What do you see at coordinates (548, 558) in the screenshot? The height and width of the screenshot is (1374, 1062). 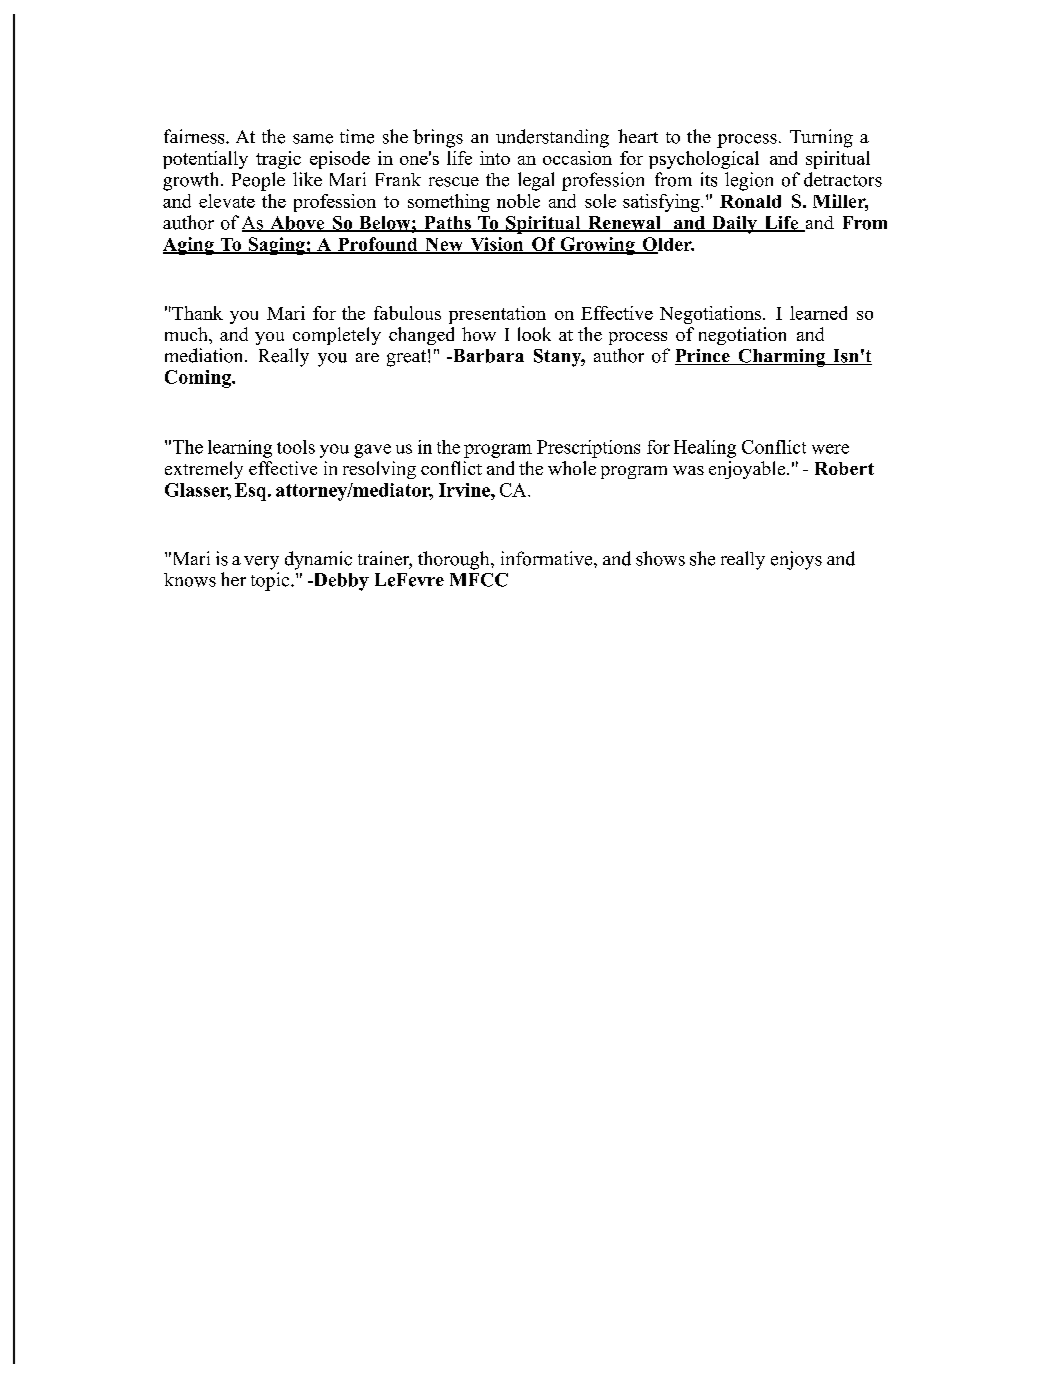 I see `informative` at bounding box center [548, 558].
